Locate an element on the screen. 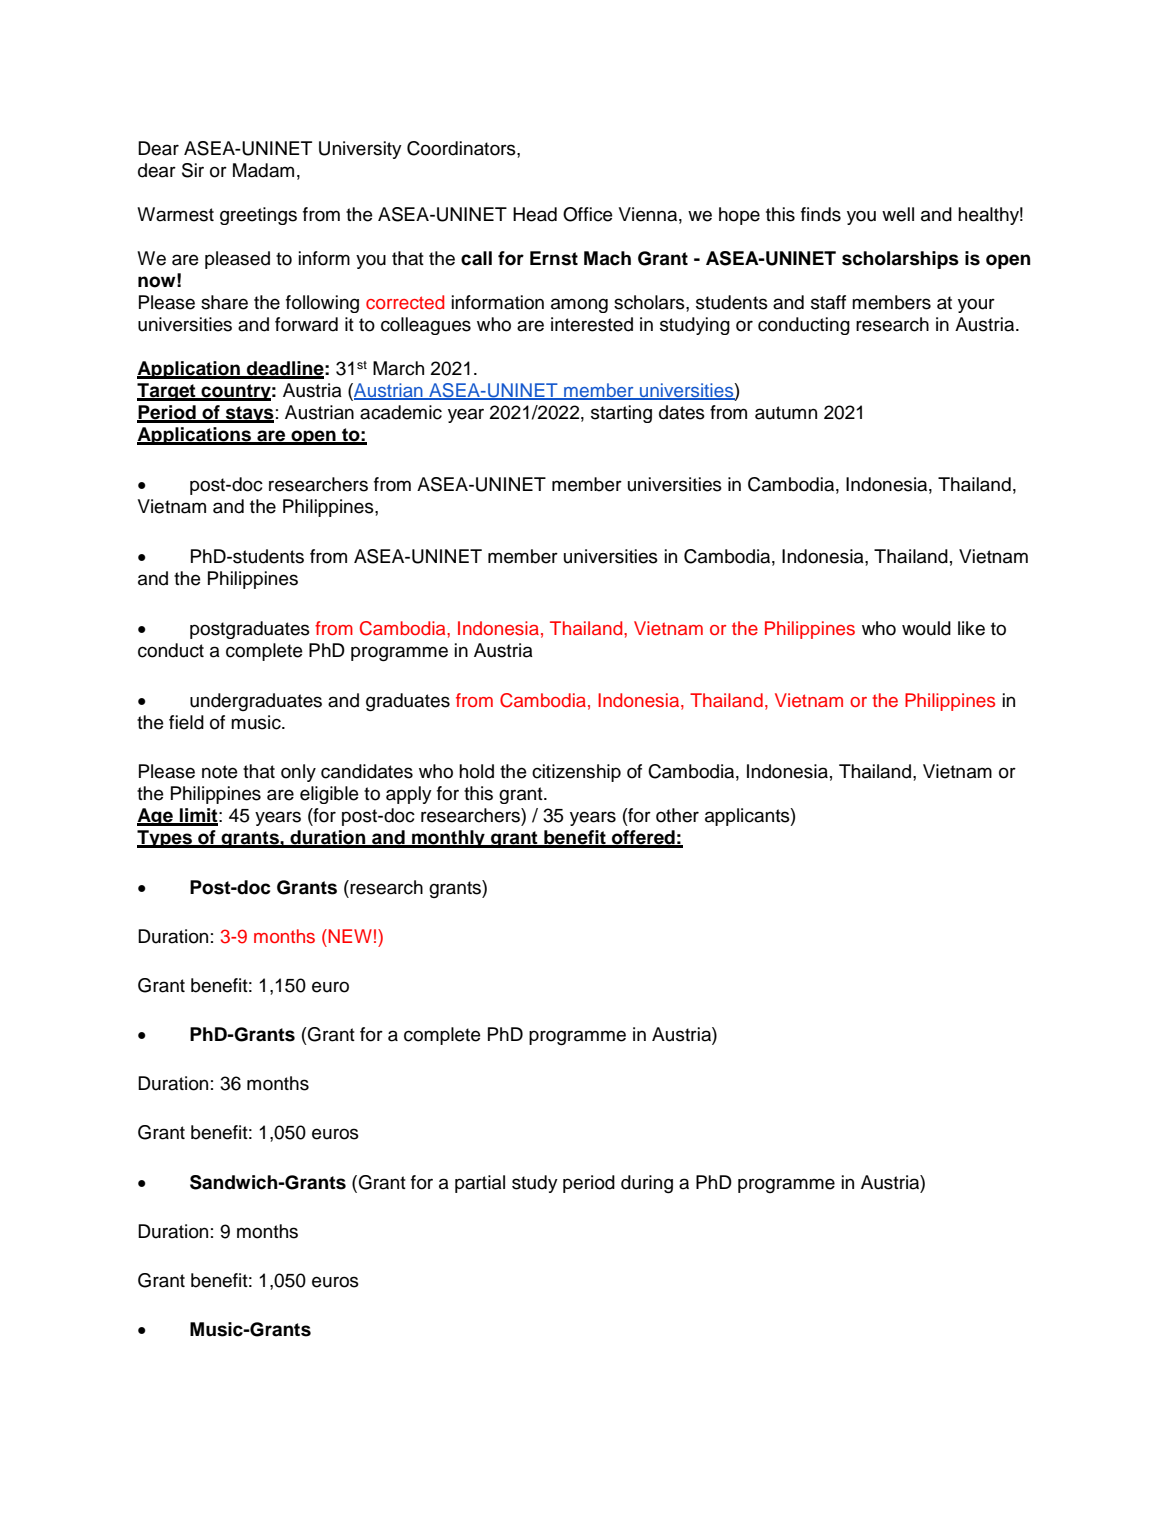 The width and height of the screenshot is (1169, 1513). other is located at coordinates (677, 815).
